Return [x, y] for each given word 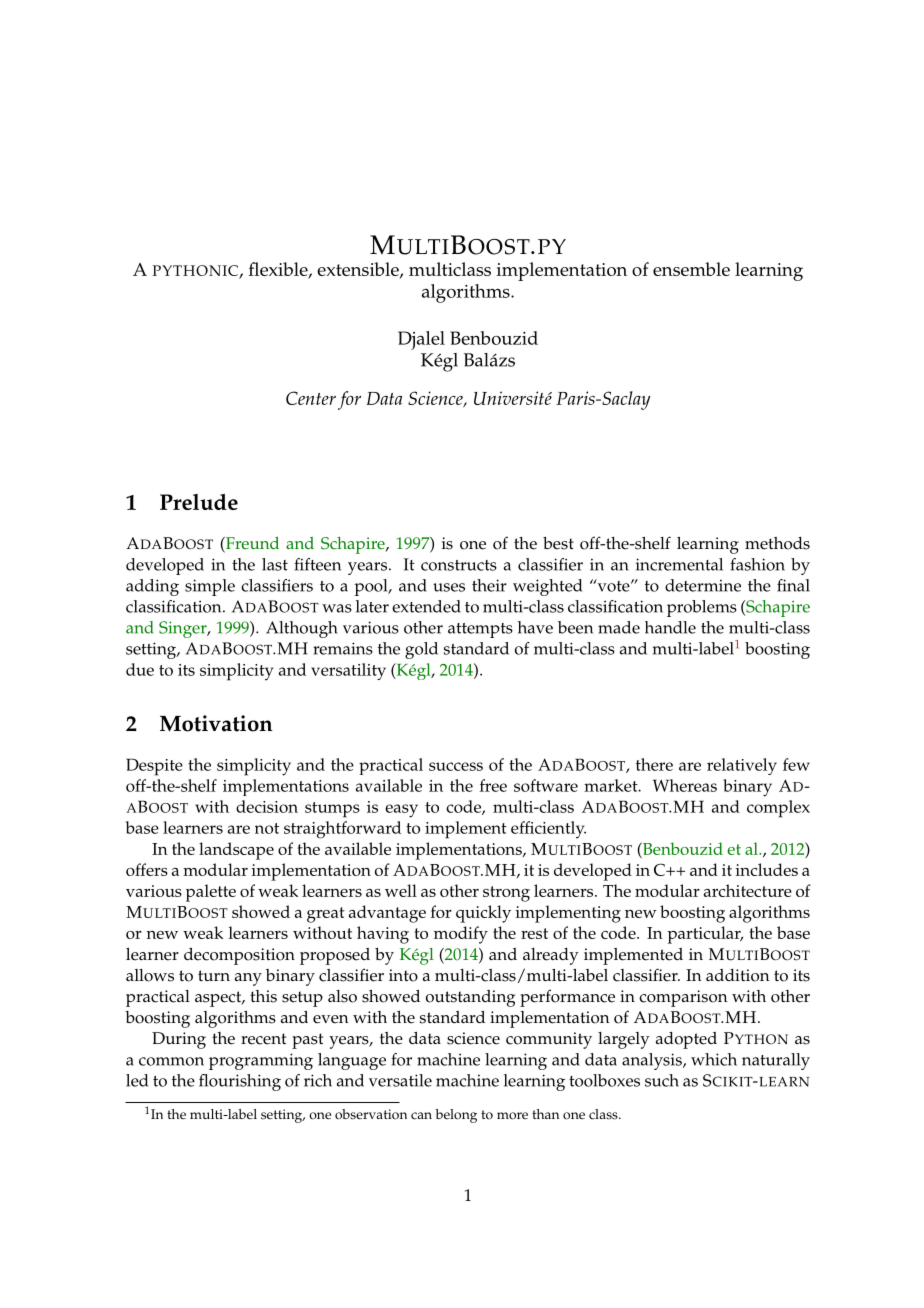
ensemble [691, 269]
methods [777, 543]
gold [421, 650]
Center [311, 398]
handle [670, 627]
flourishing [240, 1082]
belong [456, 1116]
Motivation [216, 723]
